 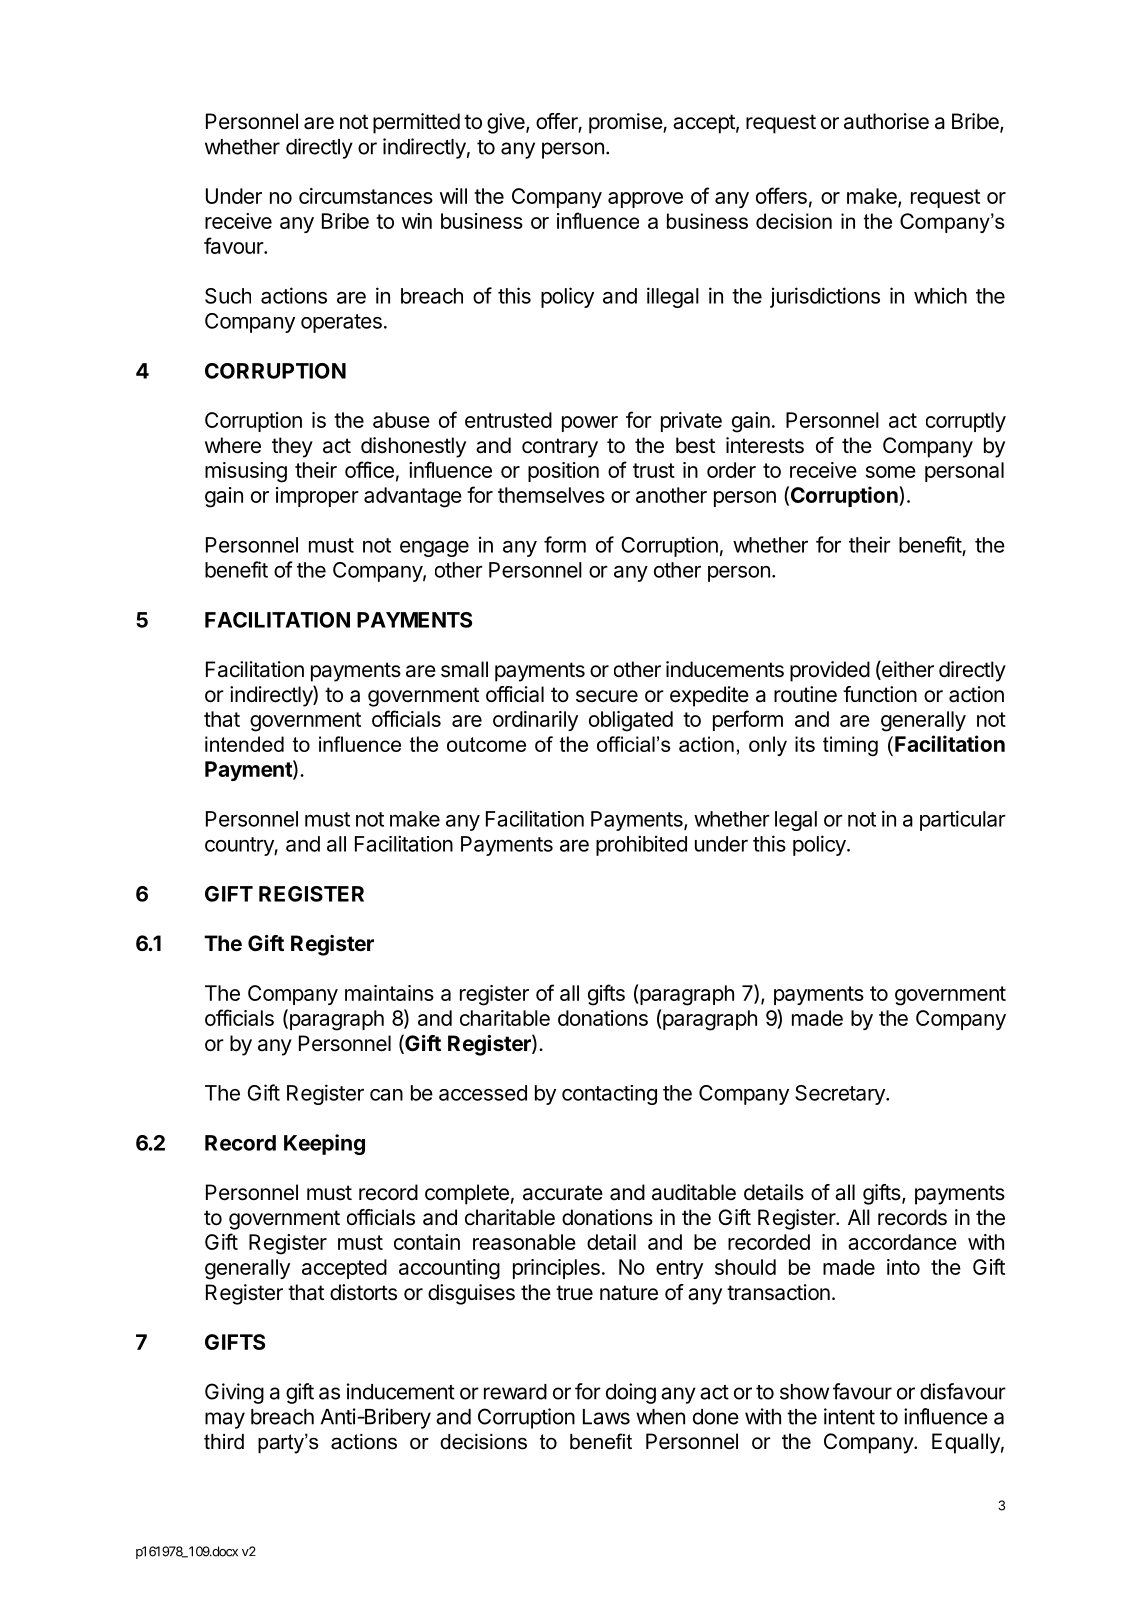 I want to click on Giving, so click(x=234, y=1393).
